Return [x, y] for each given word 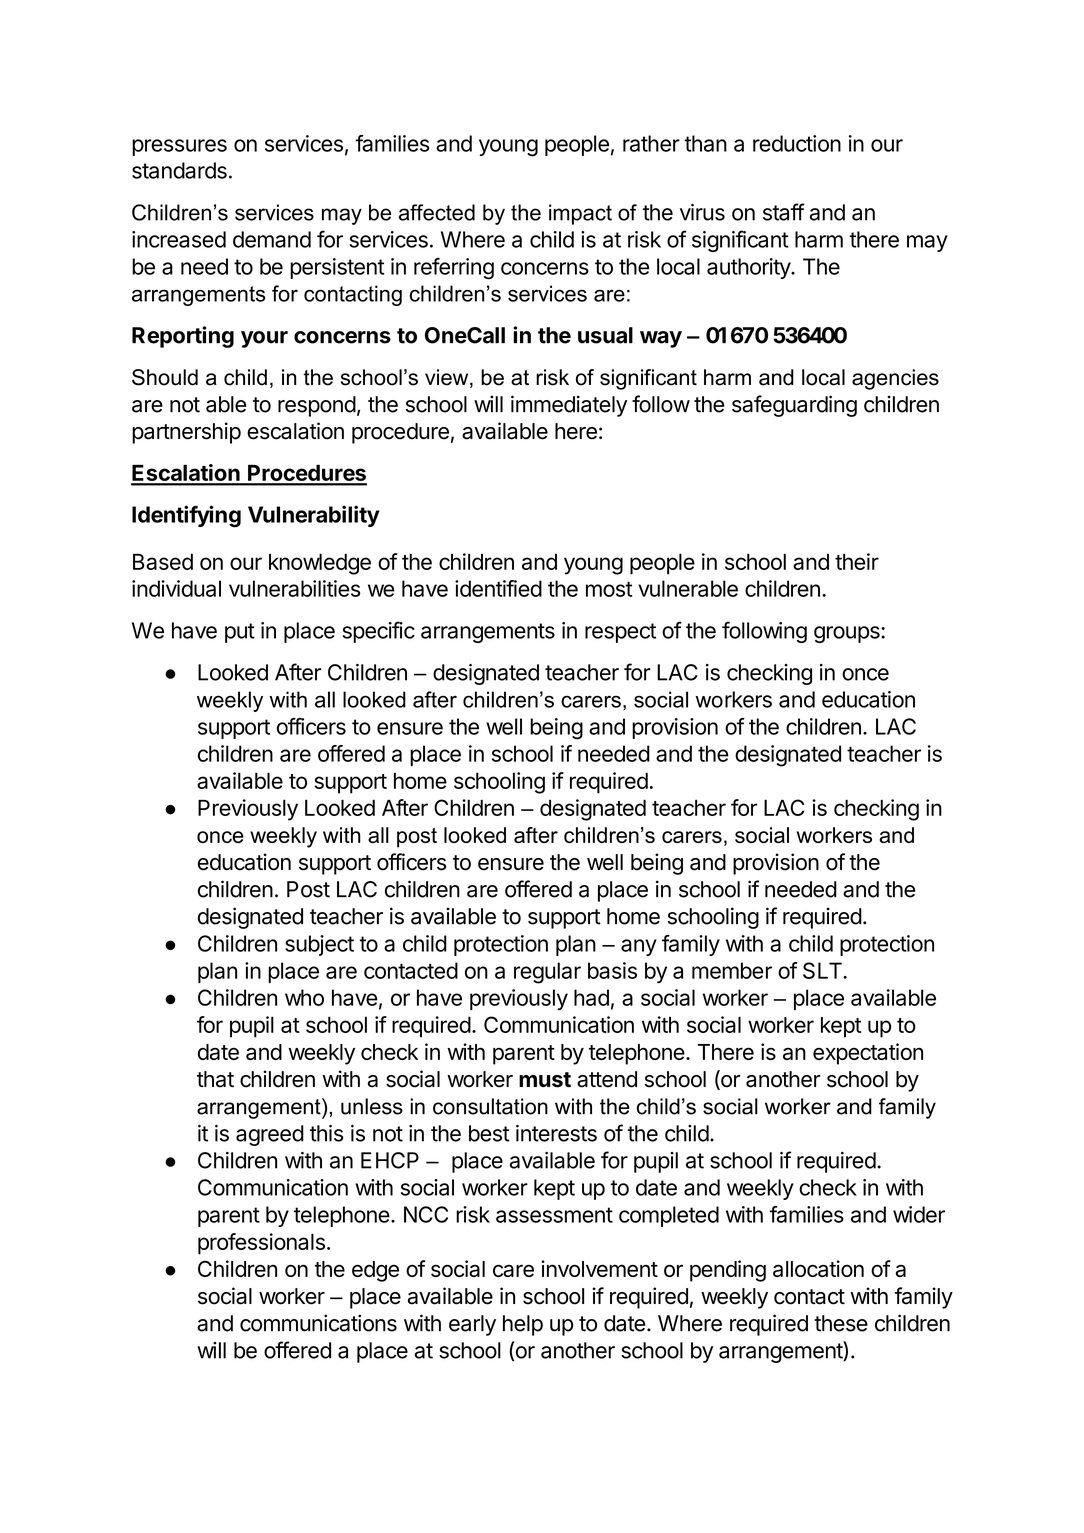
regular [547, 973]
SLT [823, 970]
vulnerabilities [295, 588]
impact [580, 214]
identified [498, 588]
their [857, 561]
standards [179, 170]
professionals [261, 1244]
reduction [797, 143]
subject [319, 945]
